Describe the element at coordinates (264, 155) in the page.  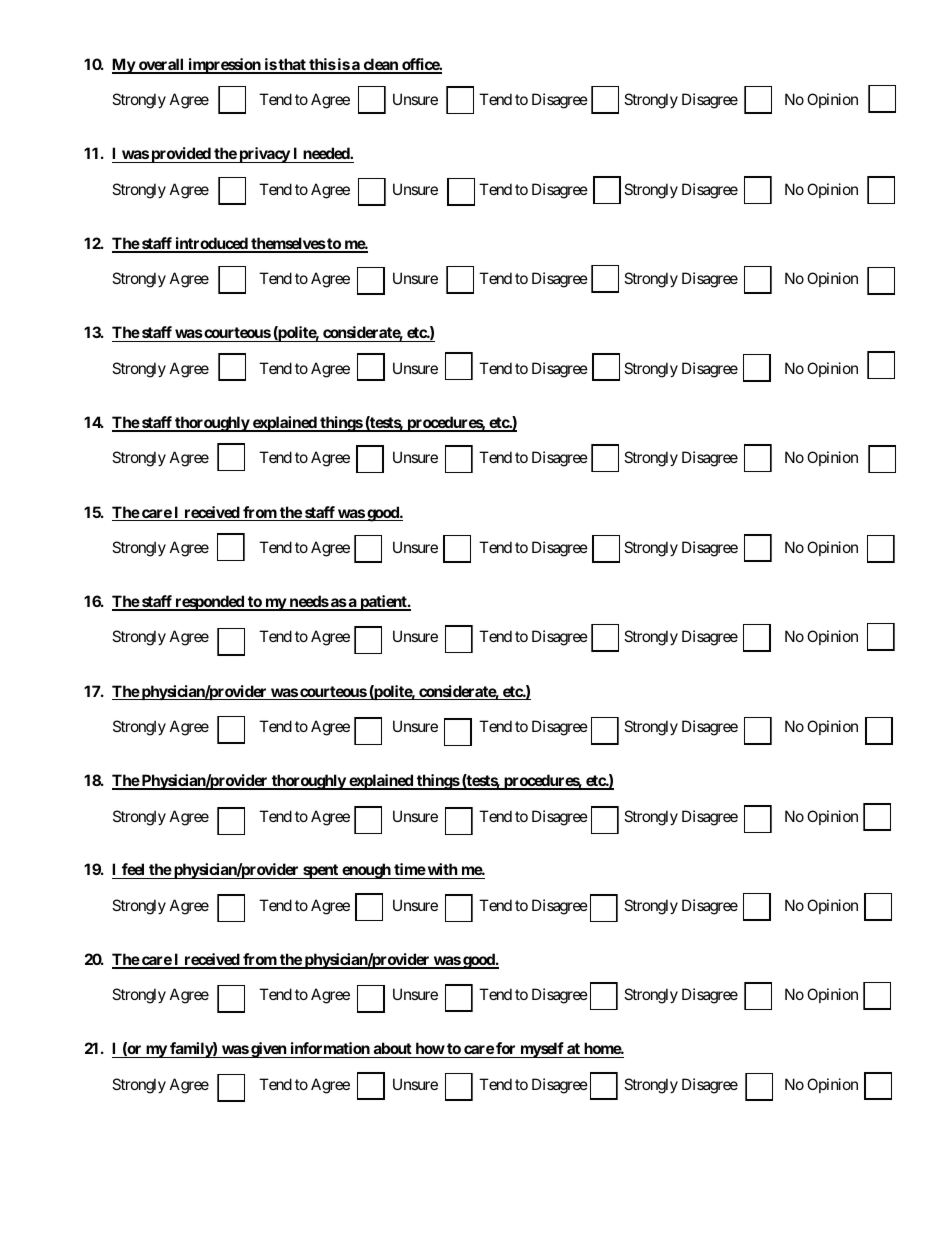
I see `privacy` at that location.
